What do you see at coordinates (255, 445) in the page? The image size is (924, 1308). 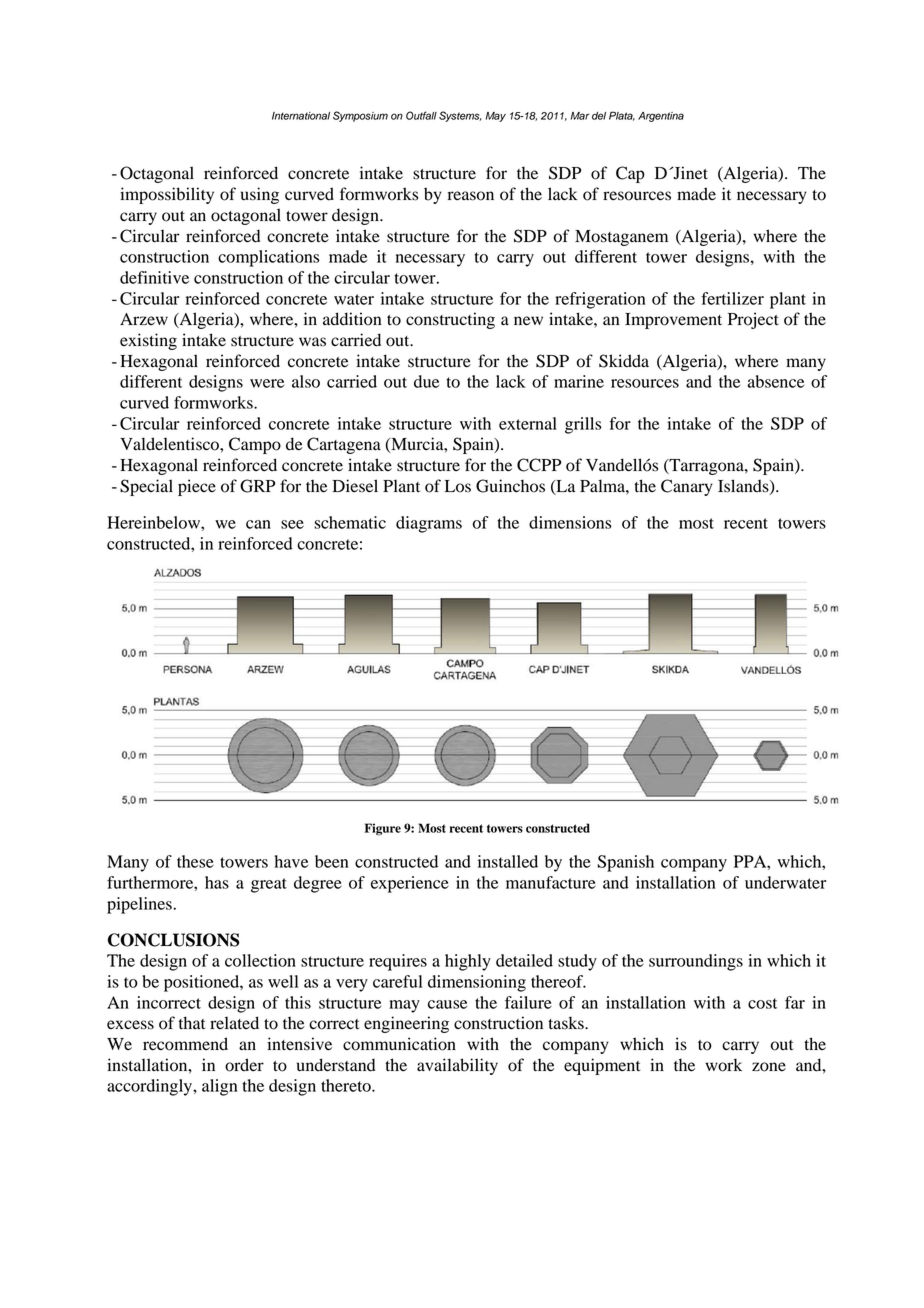 I see `Campo` at bounding box center [255, 445].
